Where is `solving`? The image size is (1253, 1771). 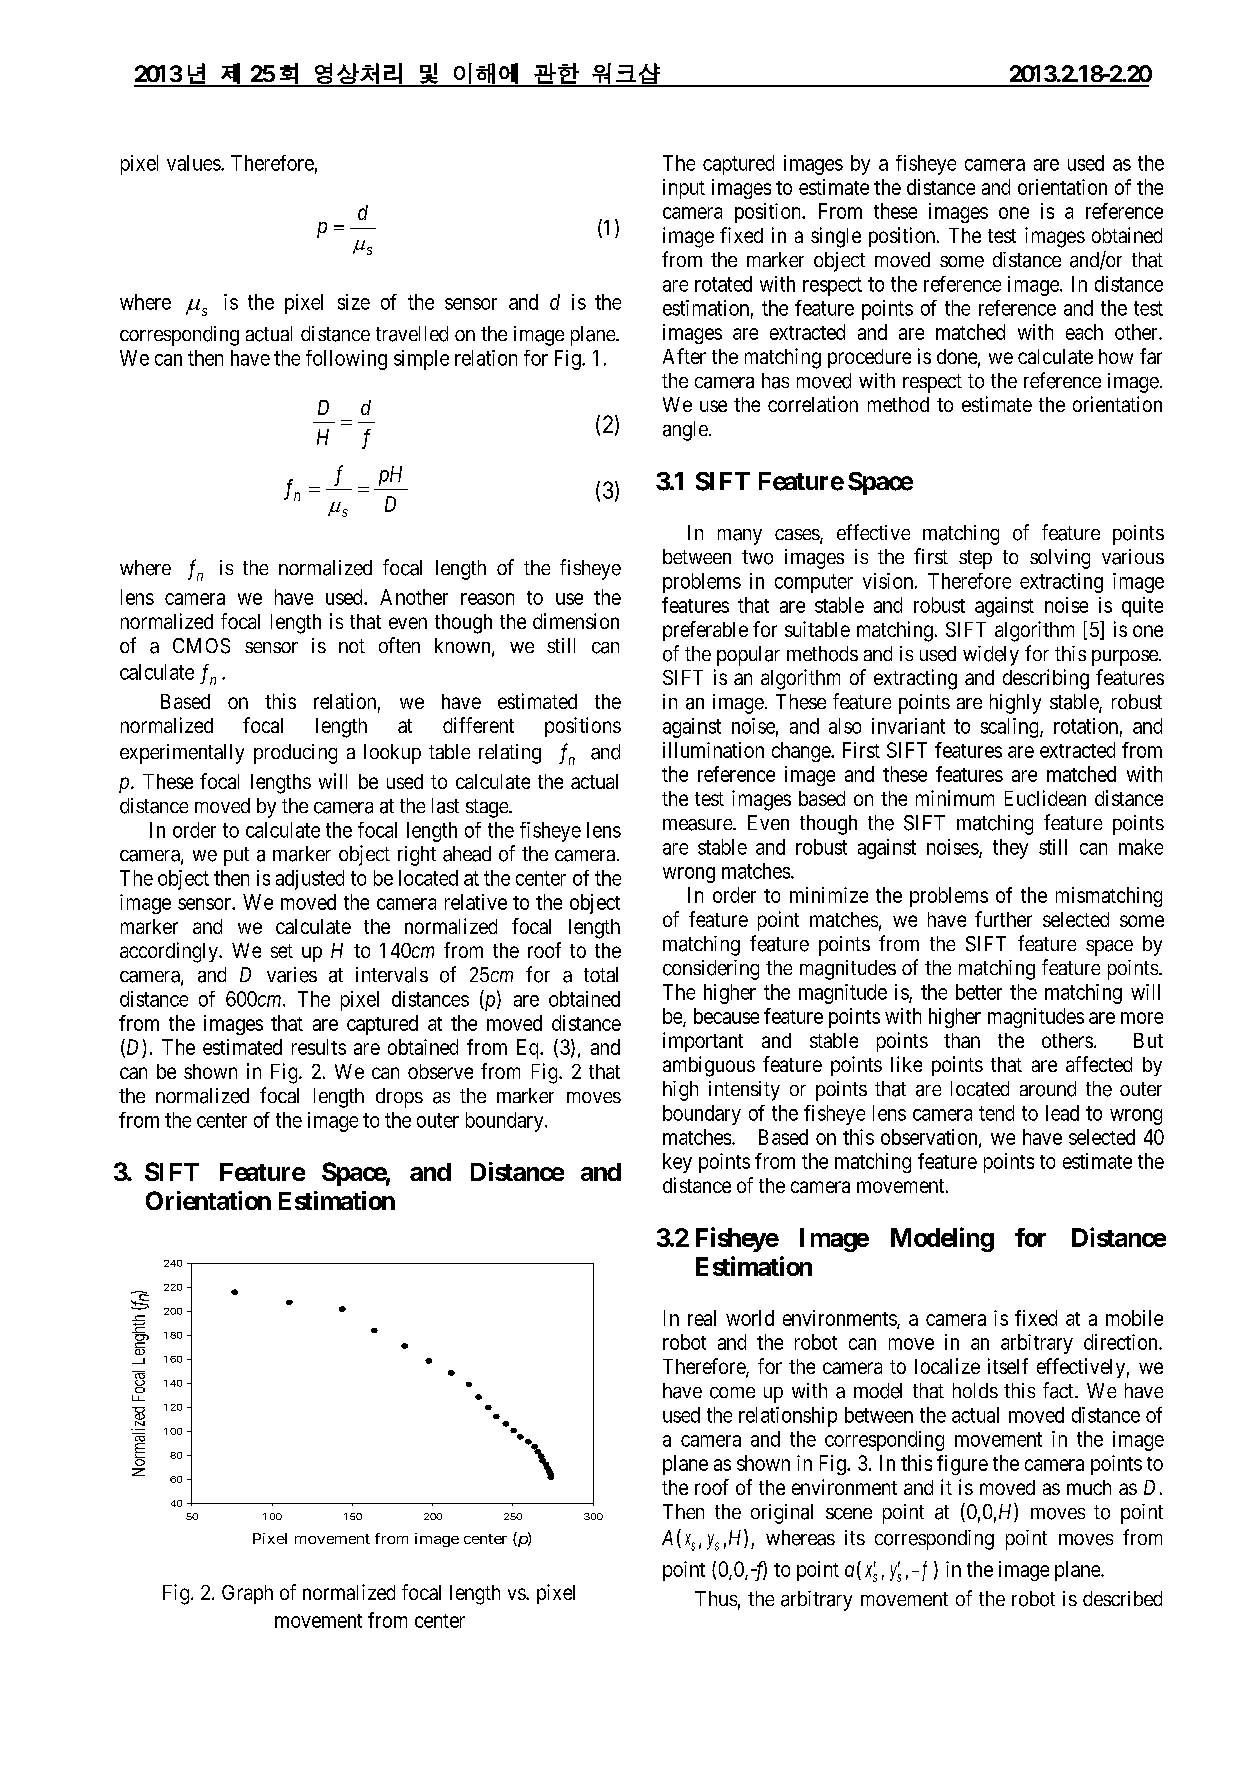 solving is located at coordinates (1060, 559).
